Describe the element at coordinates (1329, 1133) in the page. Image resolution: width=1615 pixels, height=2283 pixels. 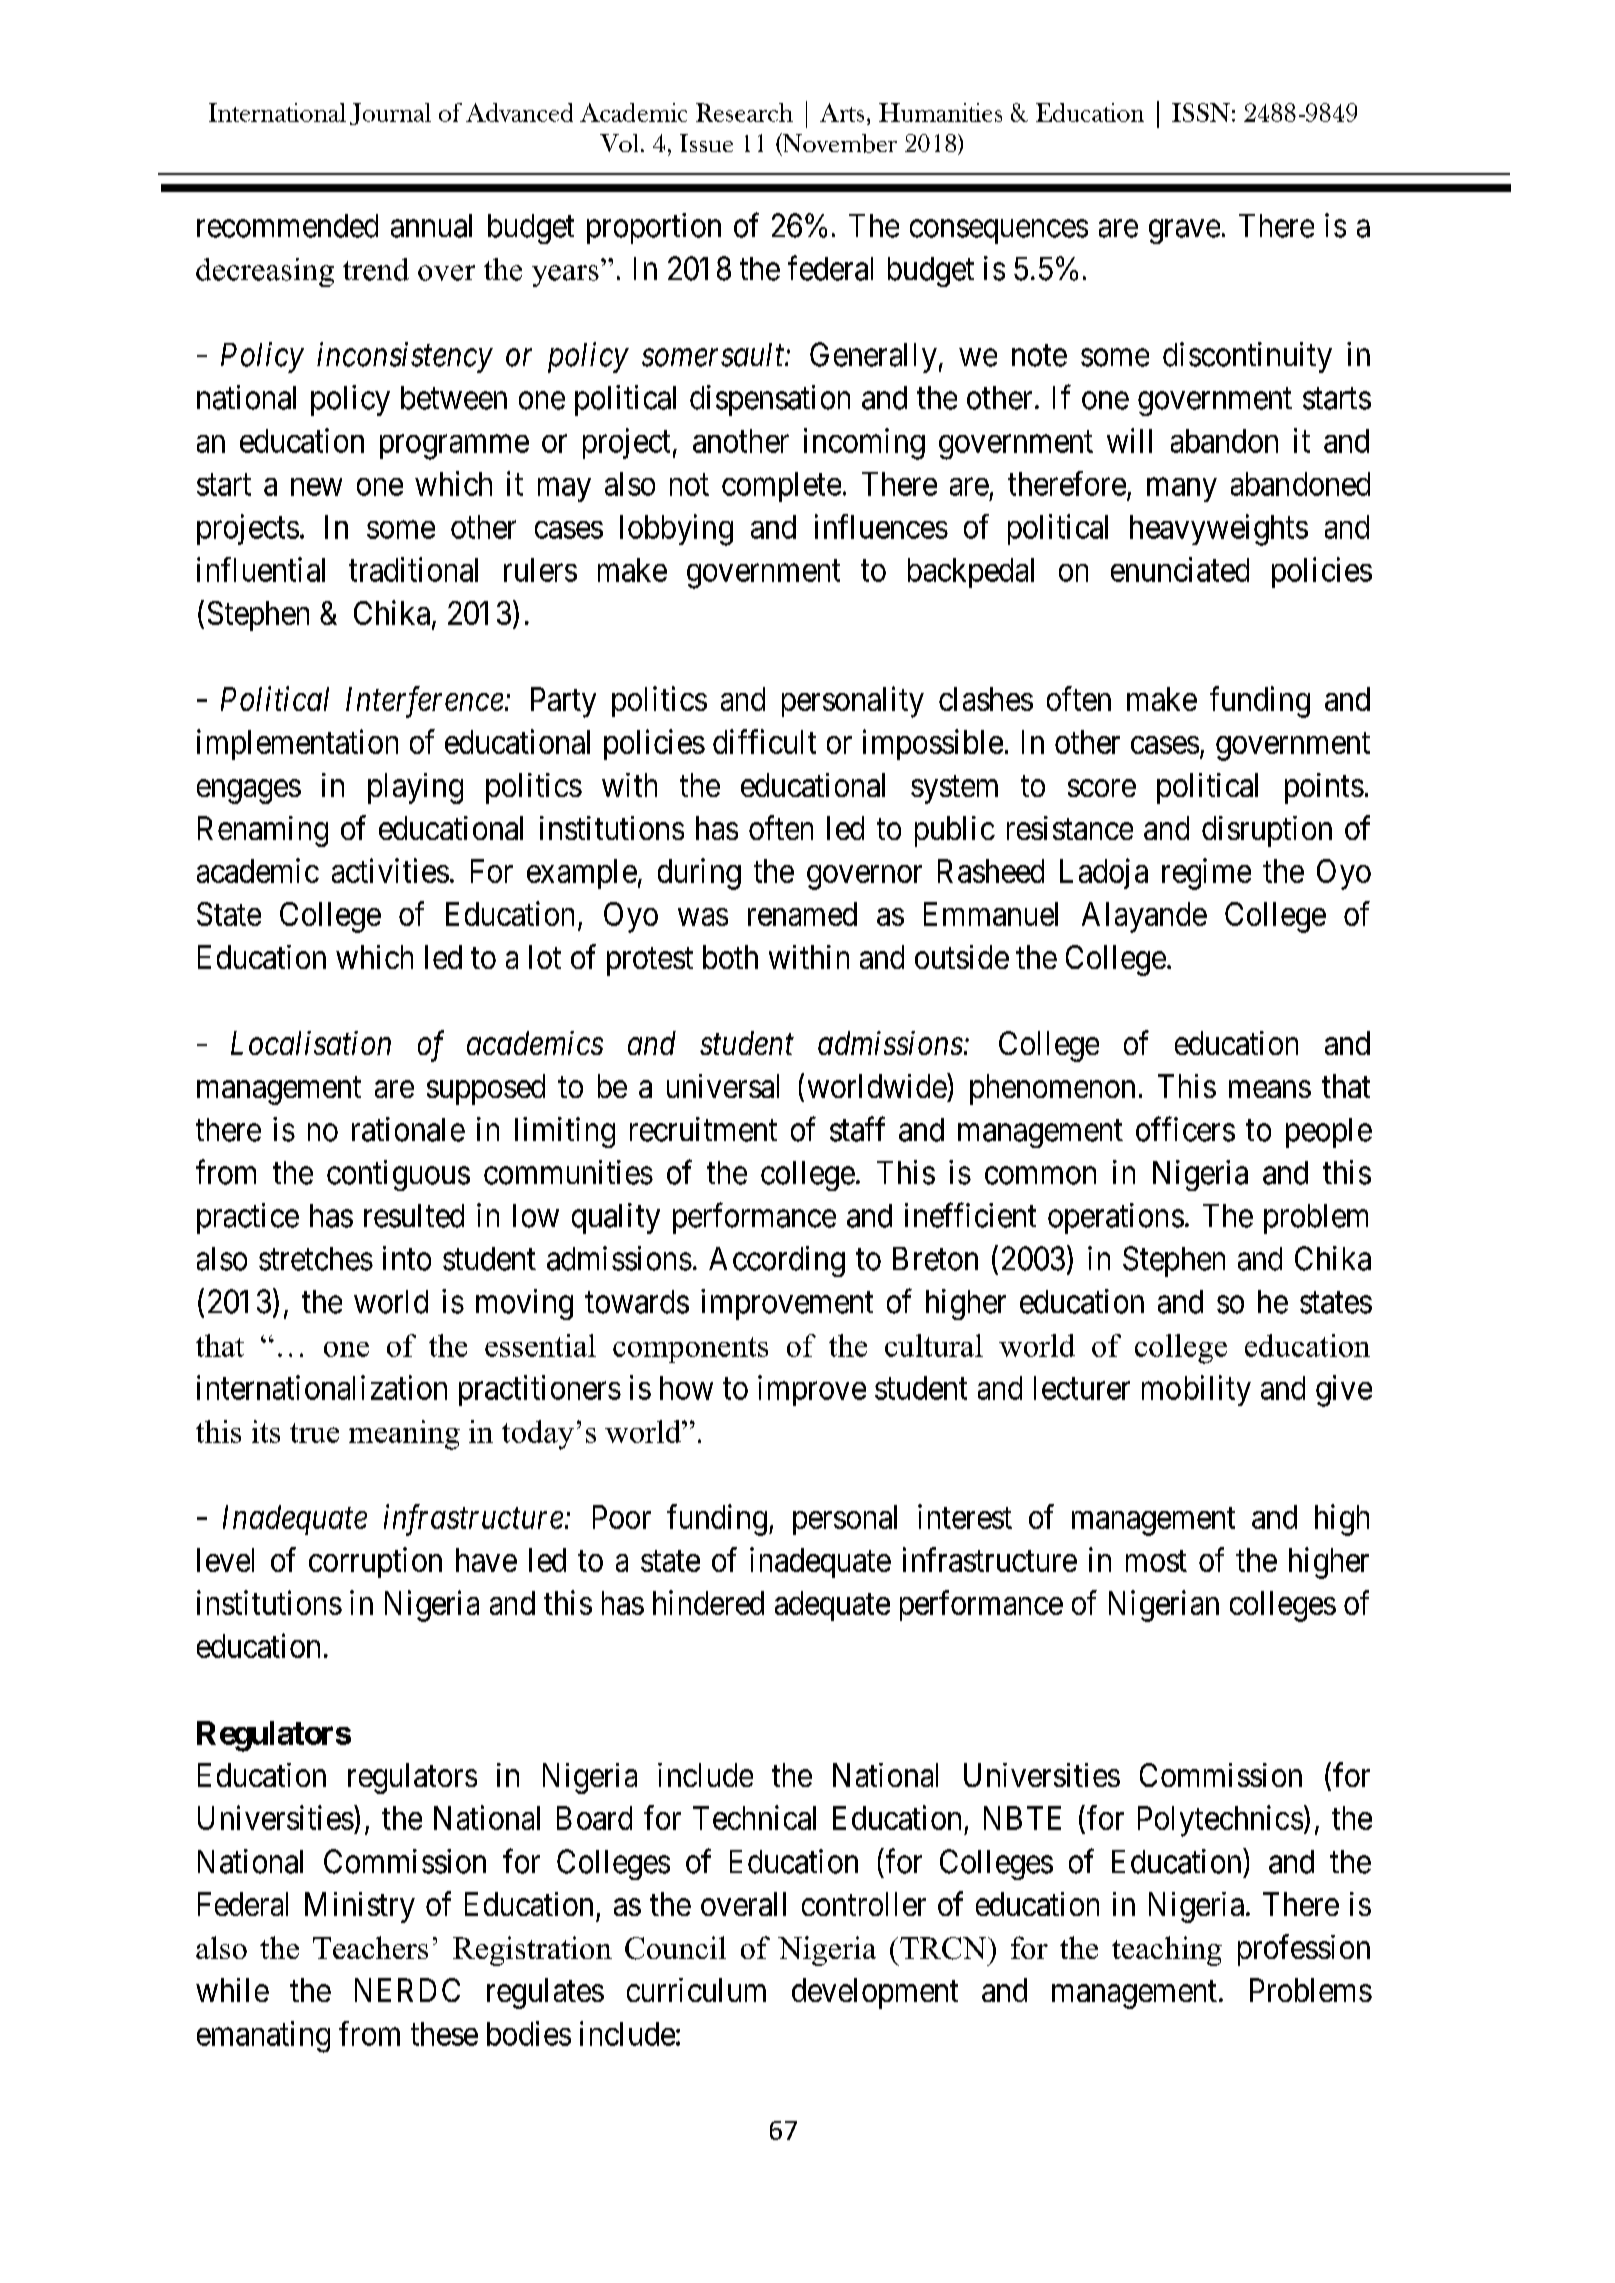
I see `people` at that location.
